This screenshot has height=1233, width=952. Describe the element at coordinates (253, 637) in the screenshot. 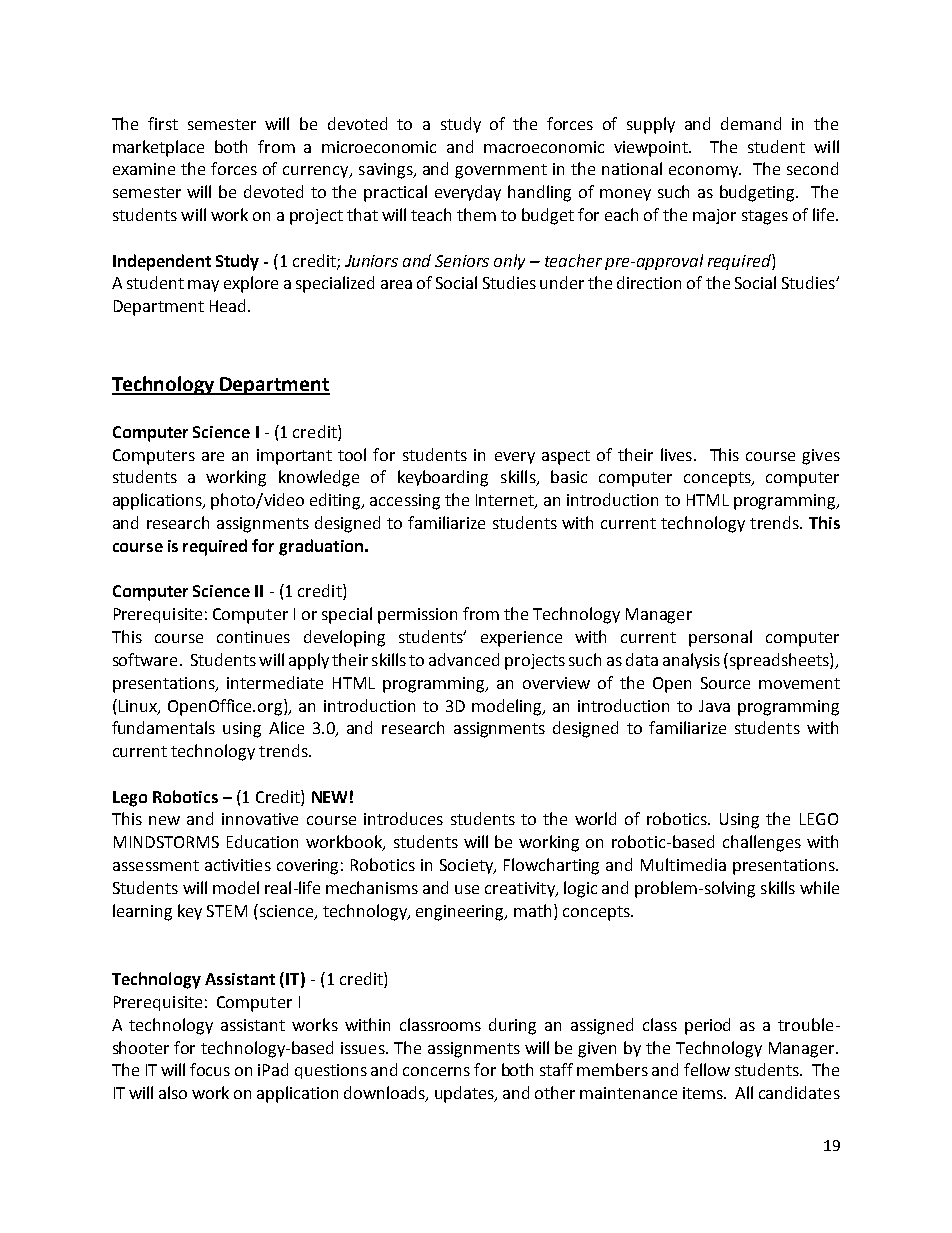

I see `continues` at that location.
